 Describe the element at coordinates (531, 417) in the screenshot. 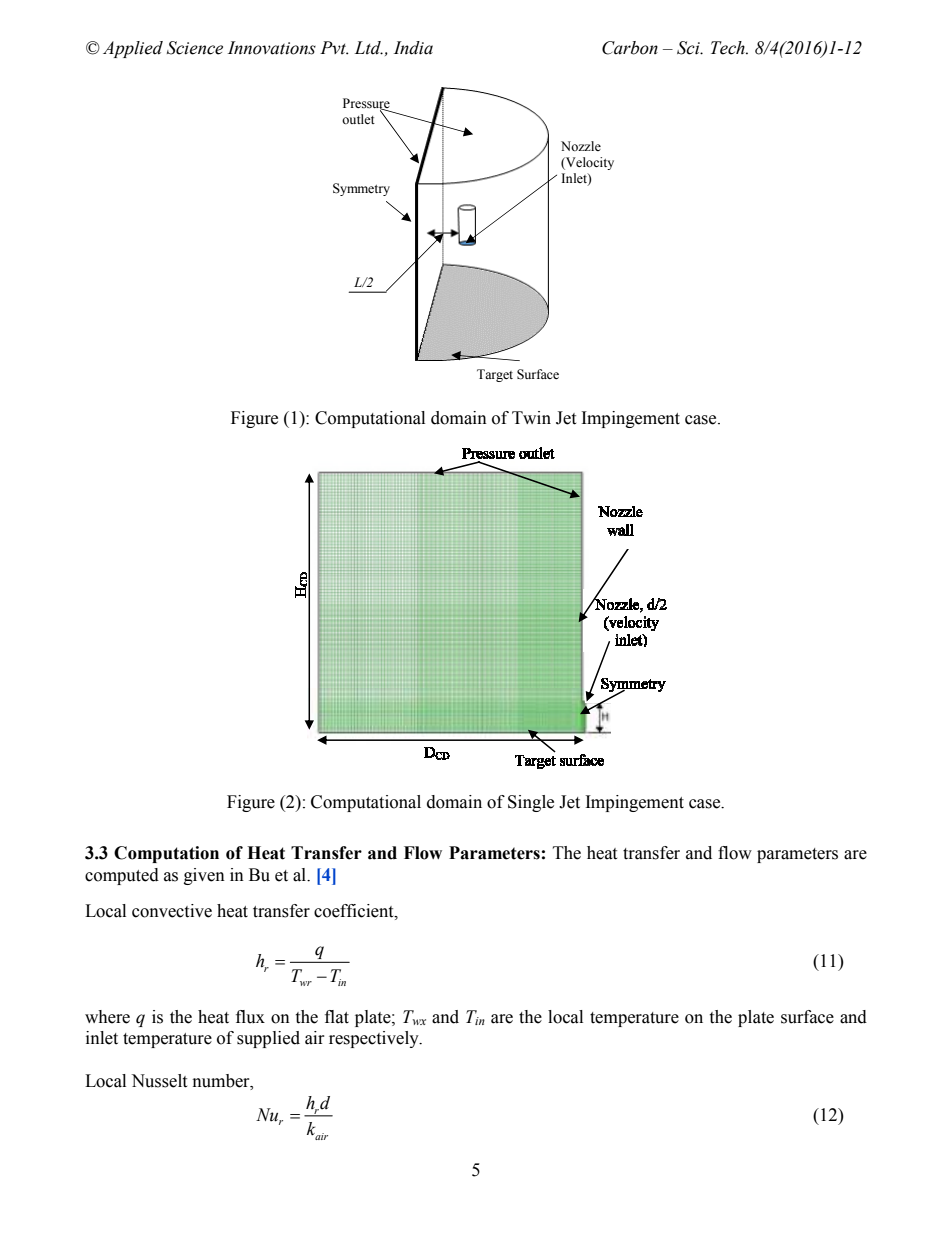

I see `Twin` at that location.
